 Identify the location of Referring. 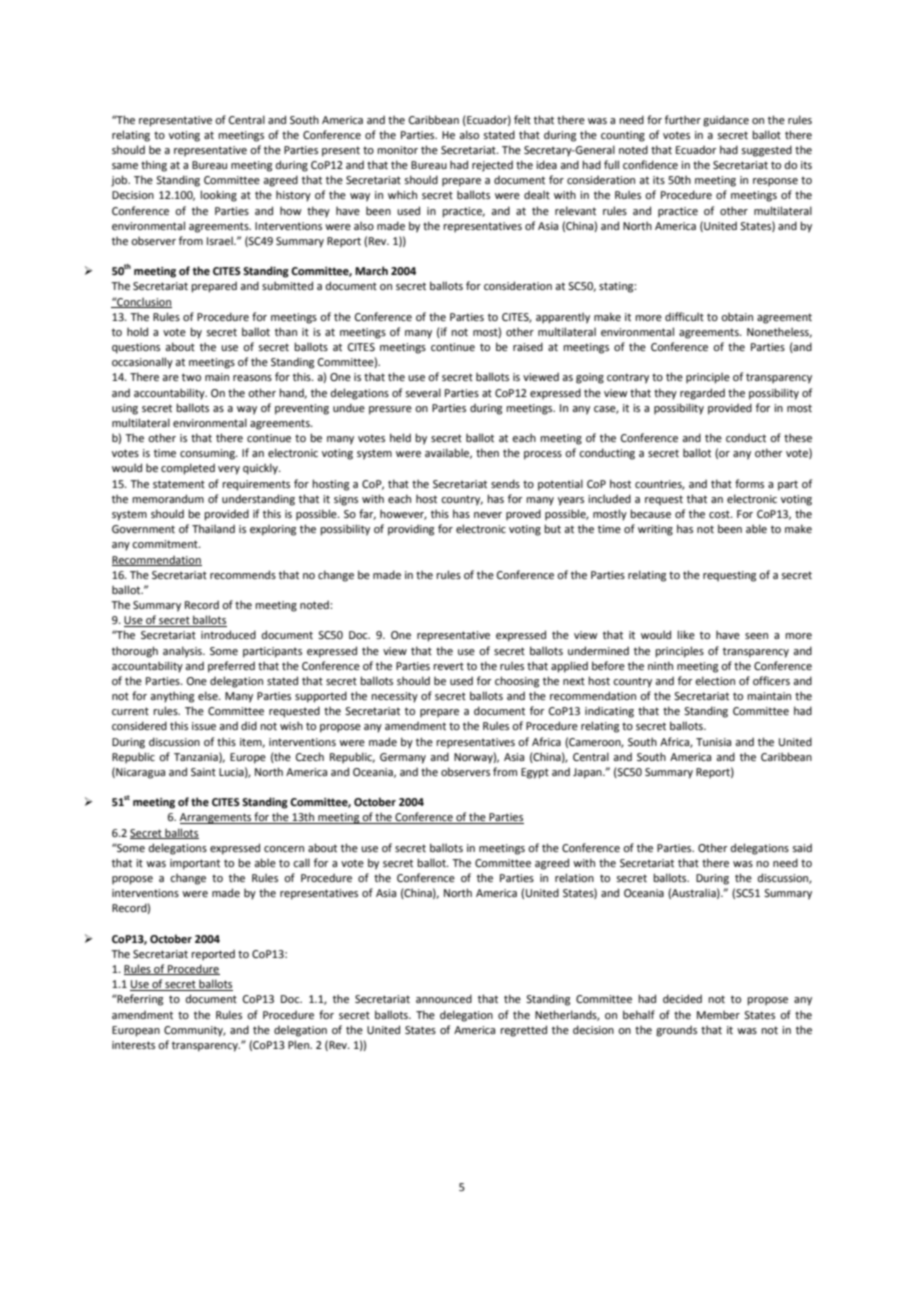
(139, 1000).
